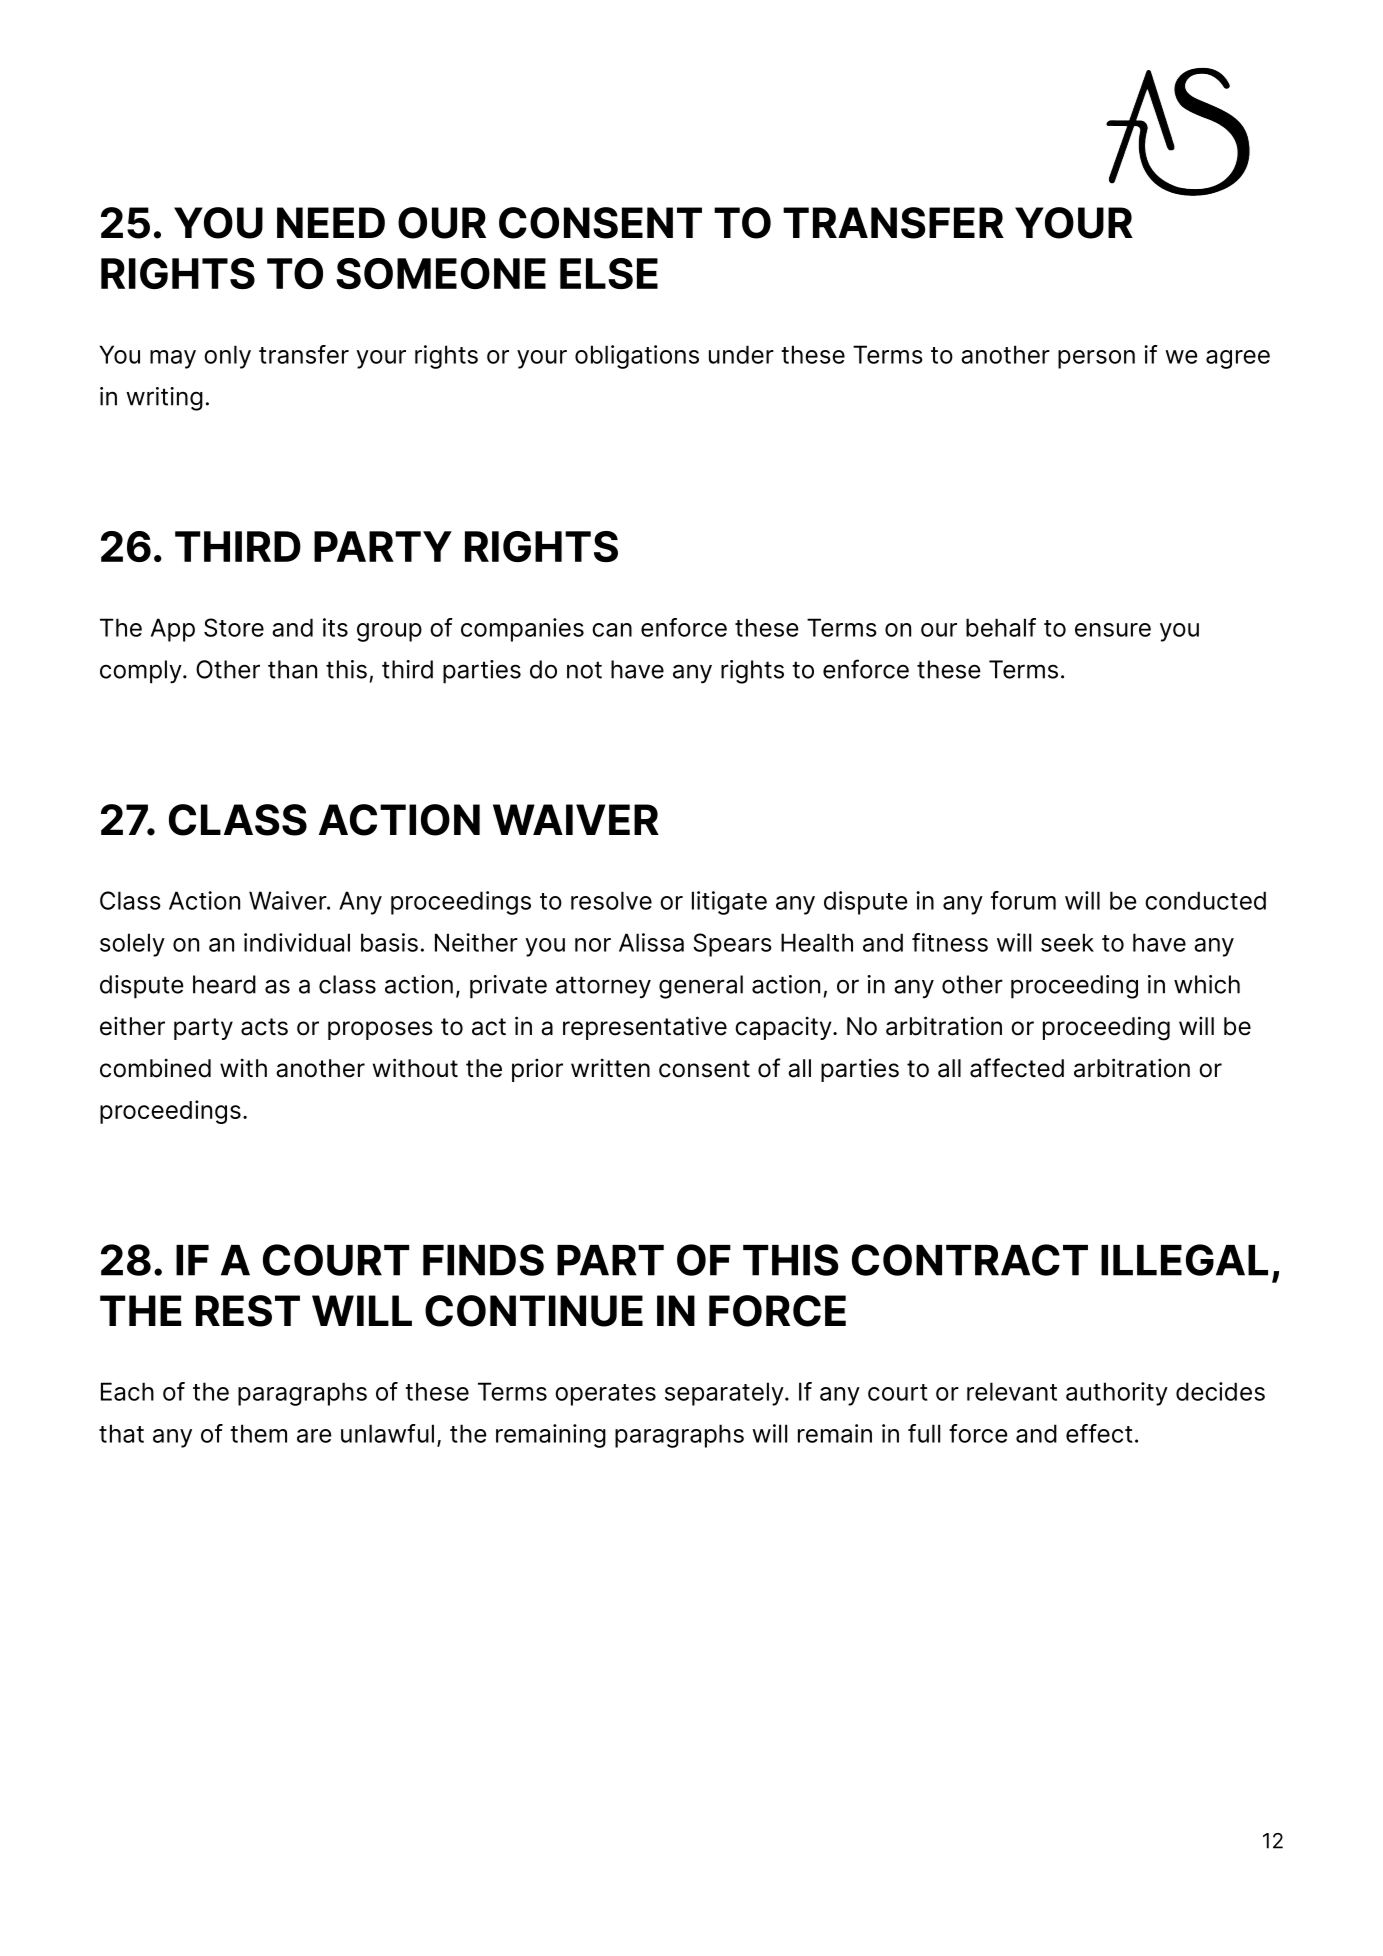  What do you see at coordinates (609, 273) in the screenshot?
I see `ELSE` at bounding box center [609, 273].
